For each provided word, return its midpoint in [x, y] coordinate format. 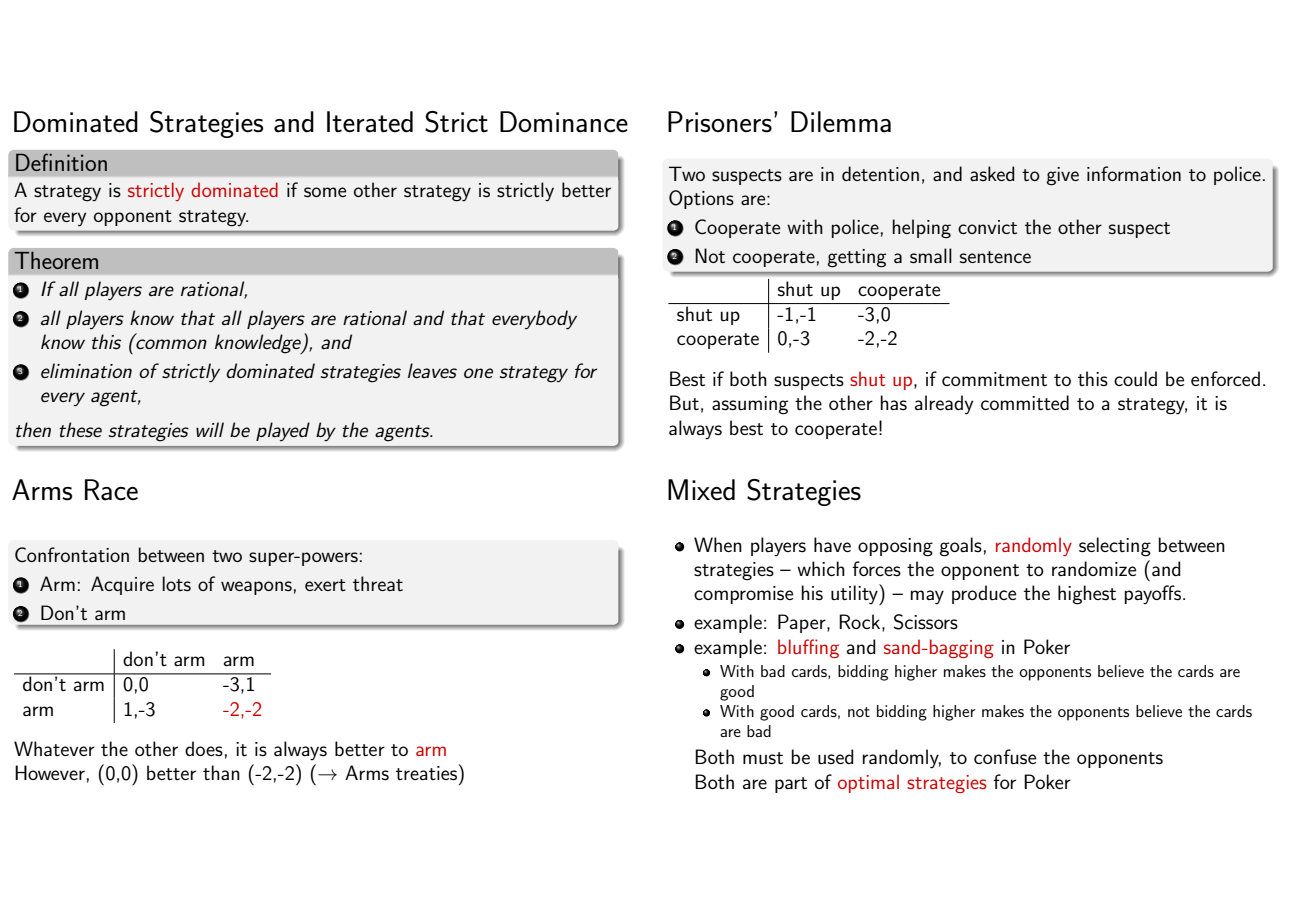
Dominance [564, 122]
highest [1087, 595]
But [684, 403]
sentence [995, 257]
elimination [86, 371]
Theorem [56, 260]
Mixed [701, 490]
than [221, 772]
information [1134, 173]
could [1135, 378]
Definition [61, 162]
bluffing [808, 648]
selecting [1115, 547]
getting [857, 258]
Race [111, 490]
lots [177, 584]
